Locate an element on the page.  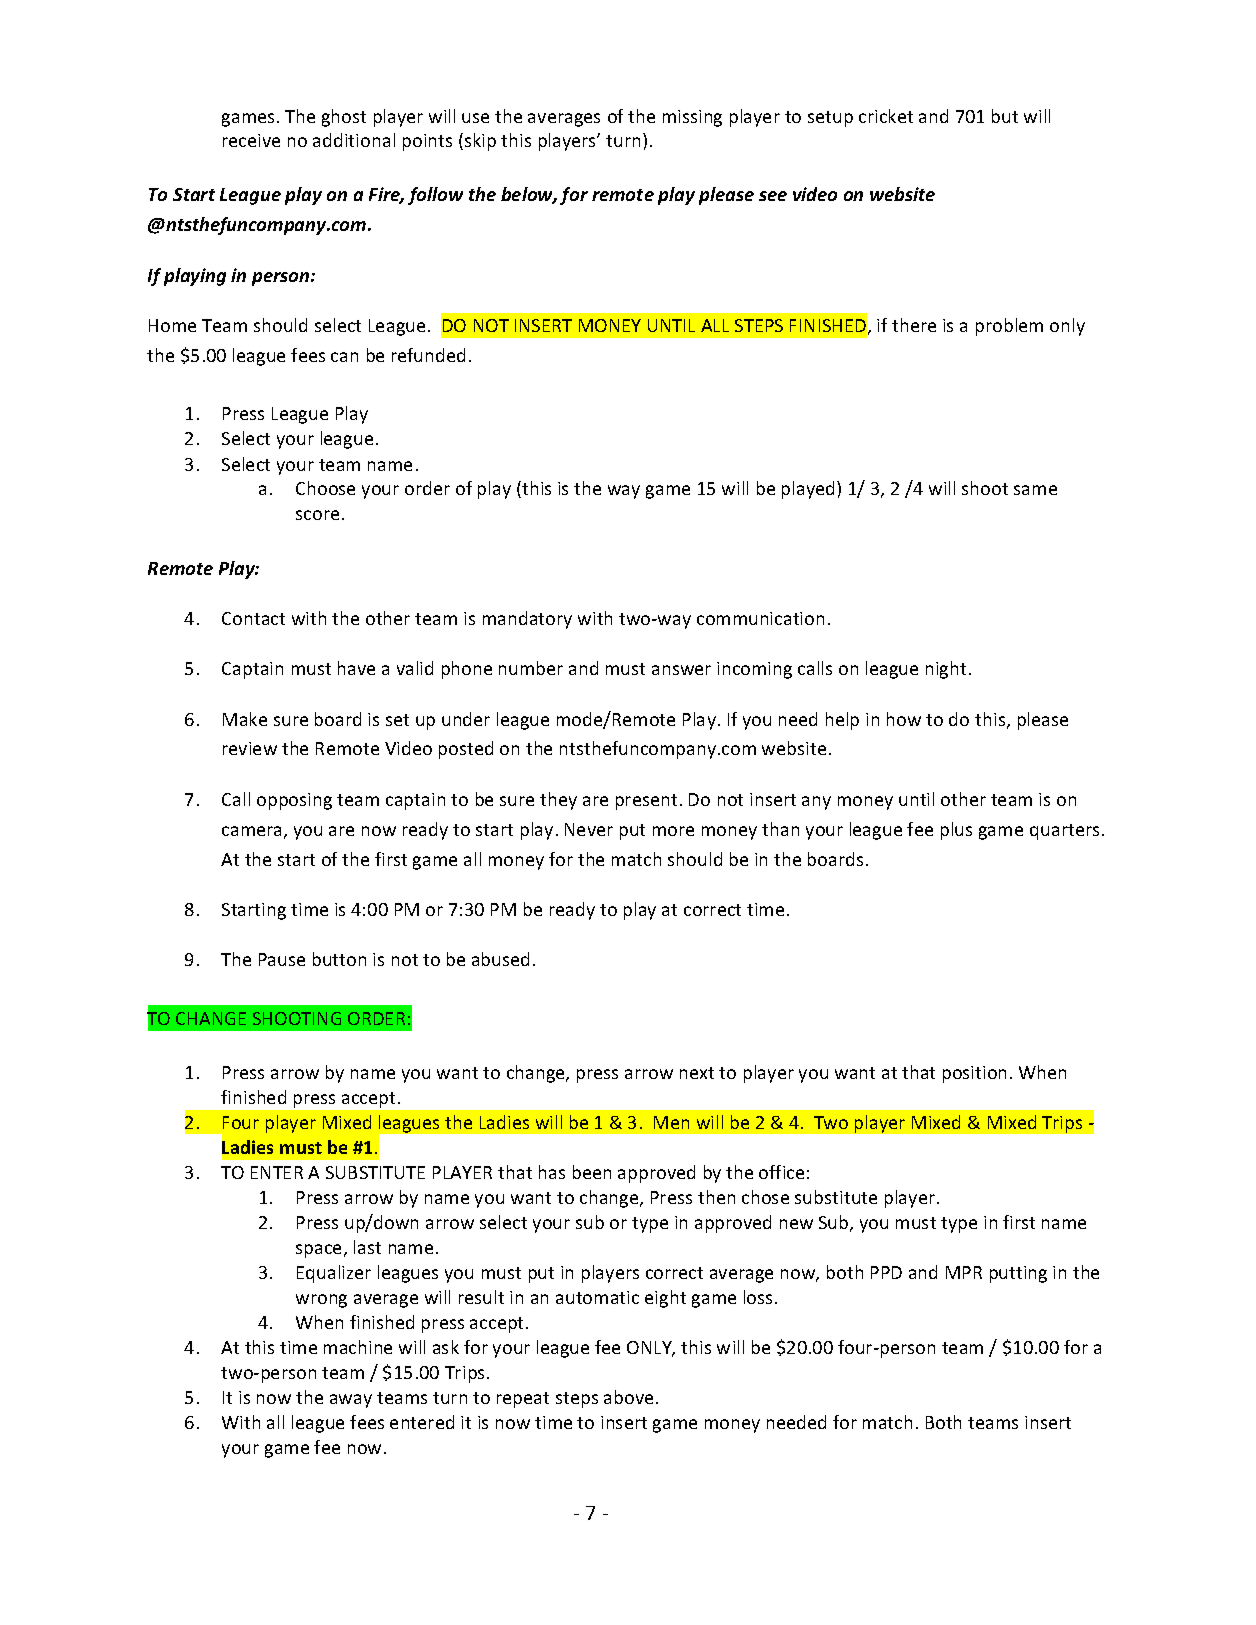
Contact is located at coordinates (253, 618).
